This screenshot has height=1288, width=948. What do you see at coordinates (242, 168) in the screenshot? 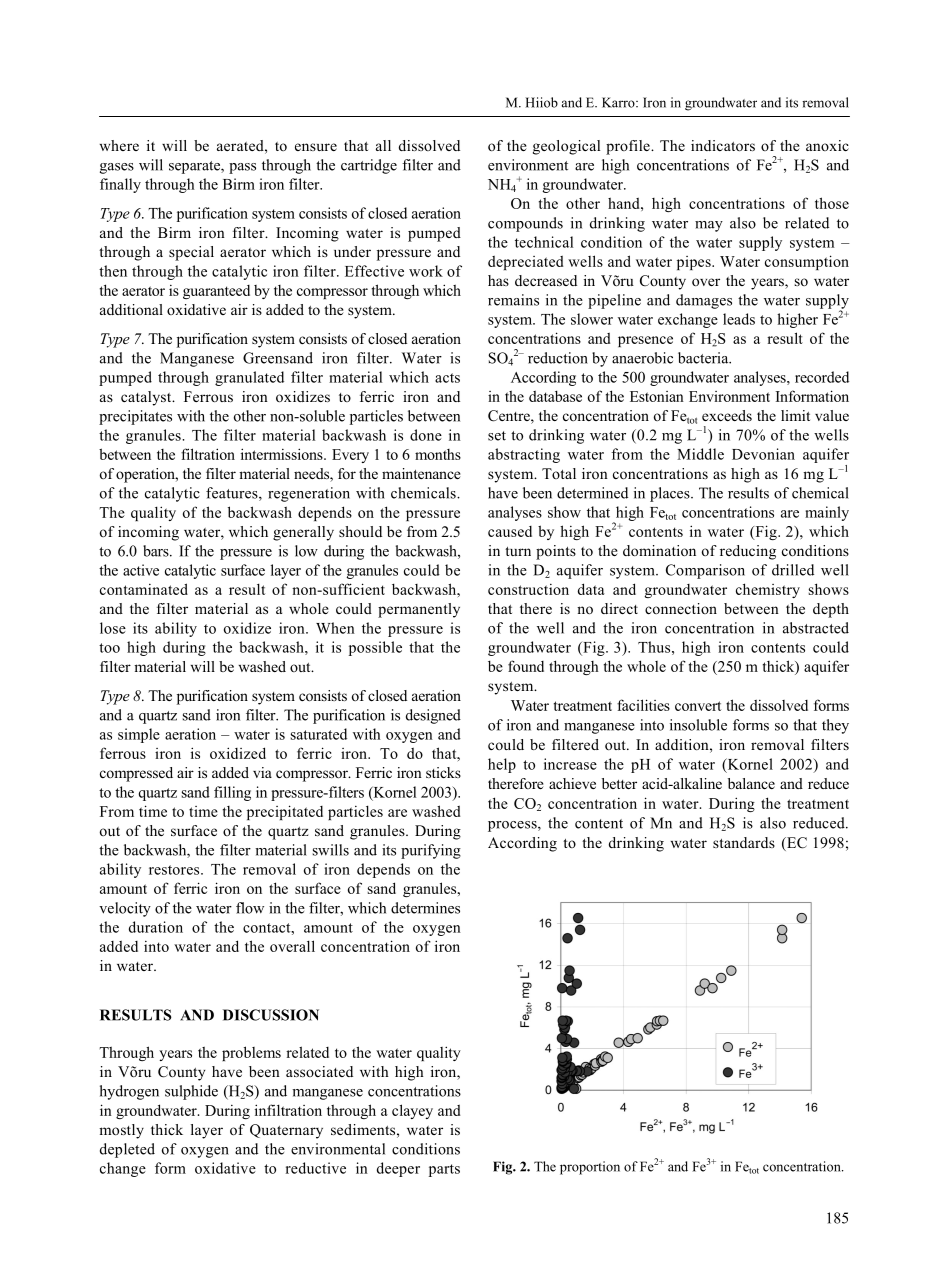
I see `pass` at bounding box center [242, 168].
